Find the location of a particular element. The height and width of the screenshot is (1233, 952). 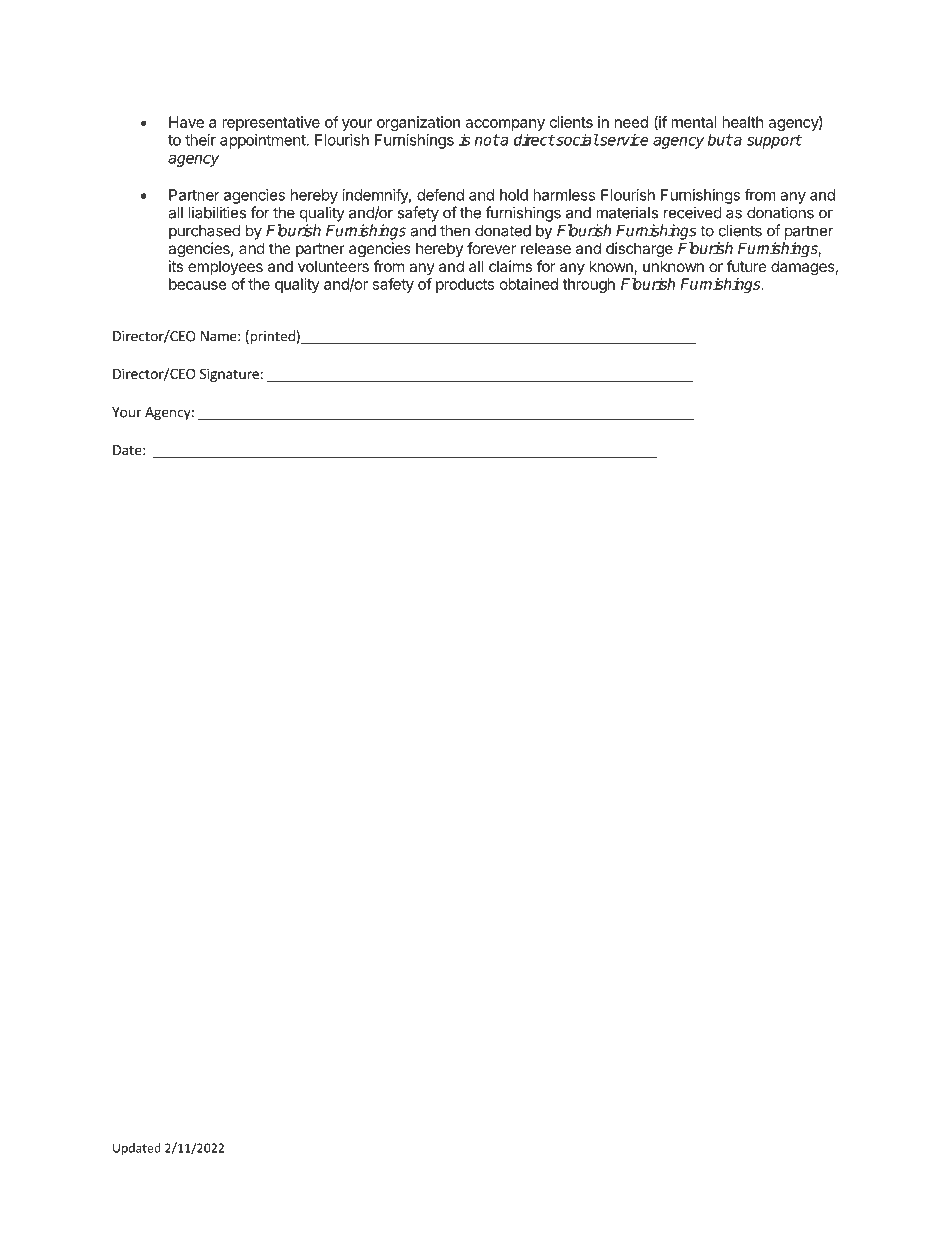

Signature is located at coordinates (229, 375).
